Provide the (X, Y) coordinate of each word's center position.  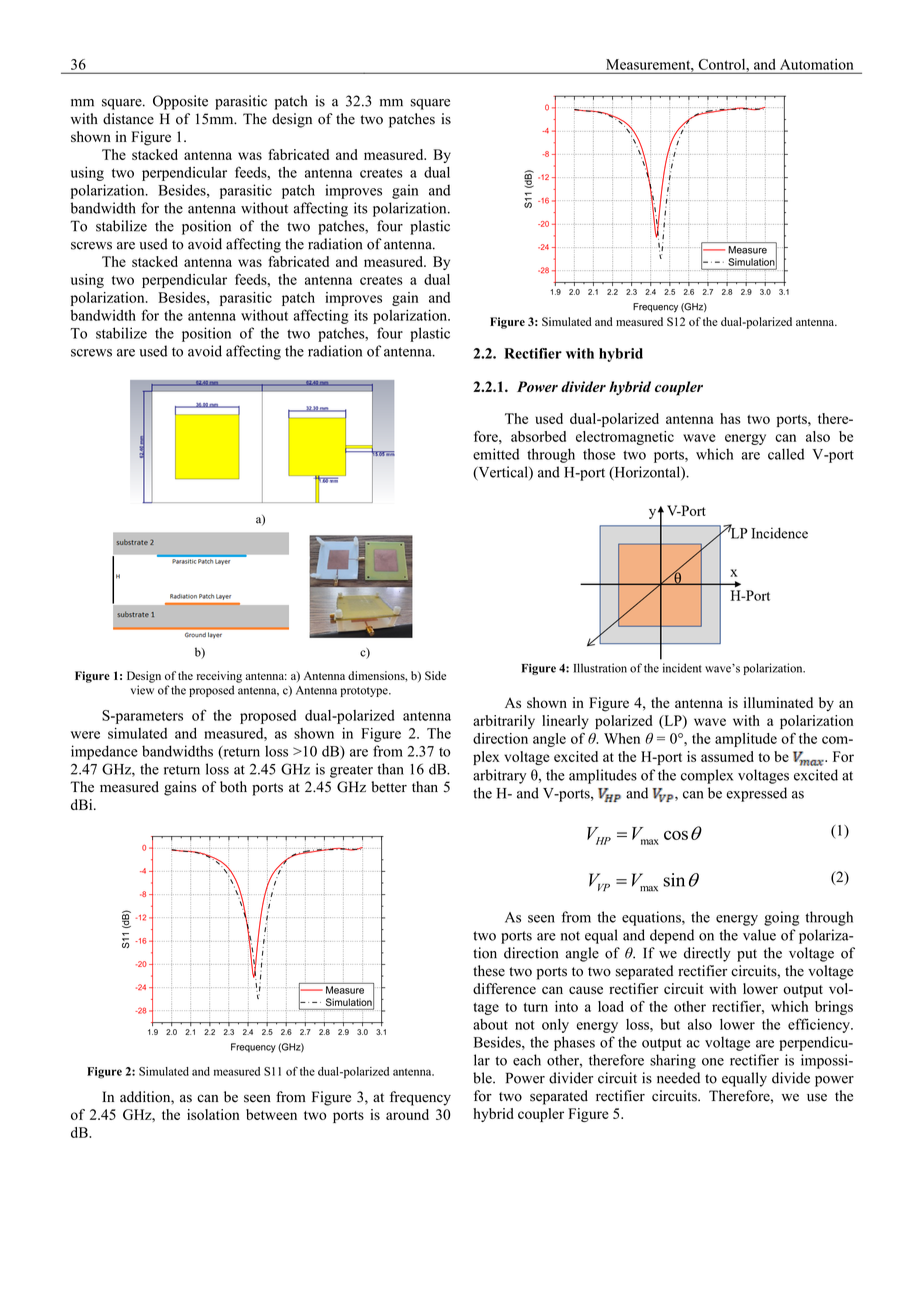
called (786, 454)
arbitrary (499, 776)
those (599, 454)
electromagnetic (625, 438)
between (271, 1114)
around (407, 1114)
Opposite (180, 102)
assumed (727, 756)
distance (128, 119)
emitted (496, 454)
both (233, 787)
